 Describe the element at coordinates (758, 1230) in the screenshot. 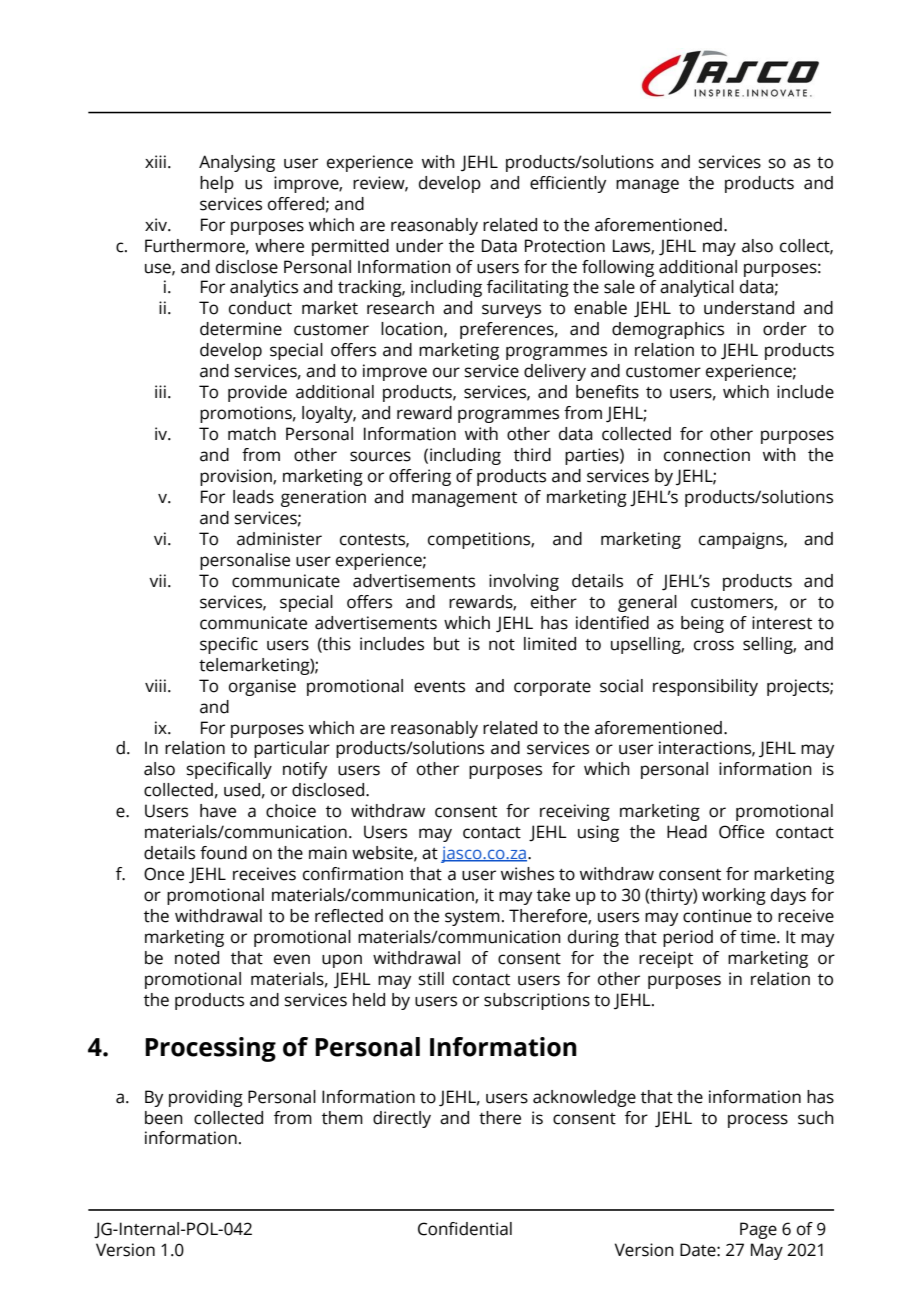

I see `Page` at that location.
